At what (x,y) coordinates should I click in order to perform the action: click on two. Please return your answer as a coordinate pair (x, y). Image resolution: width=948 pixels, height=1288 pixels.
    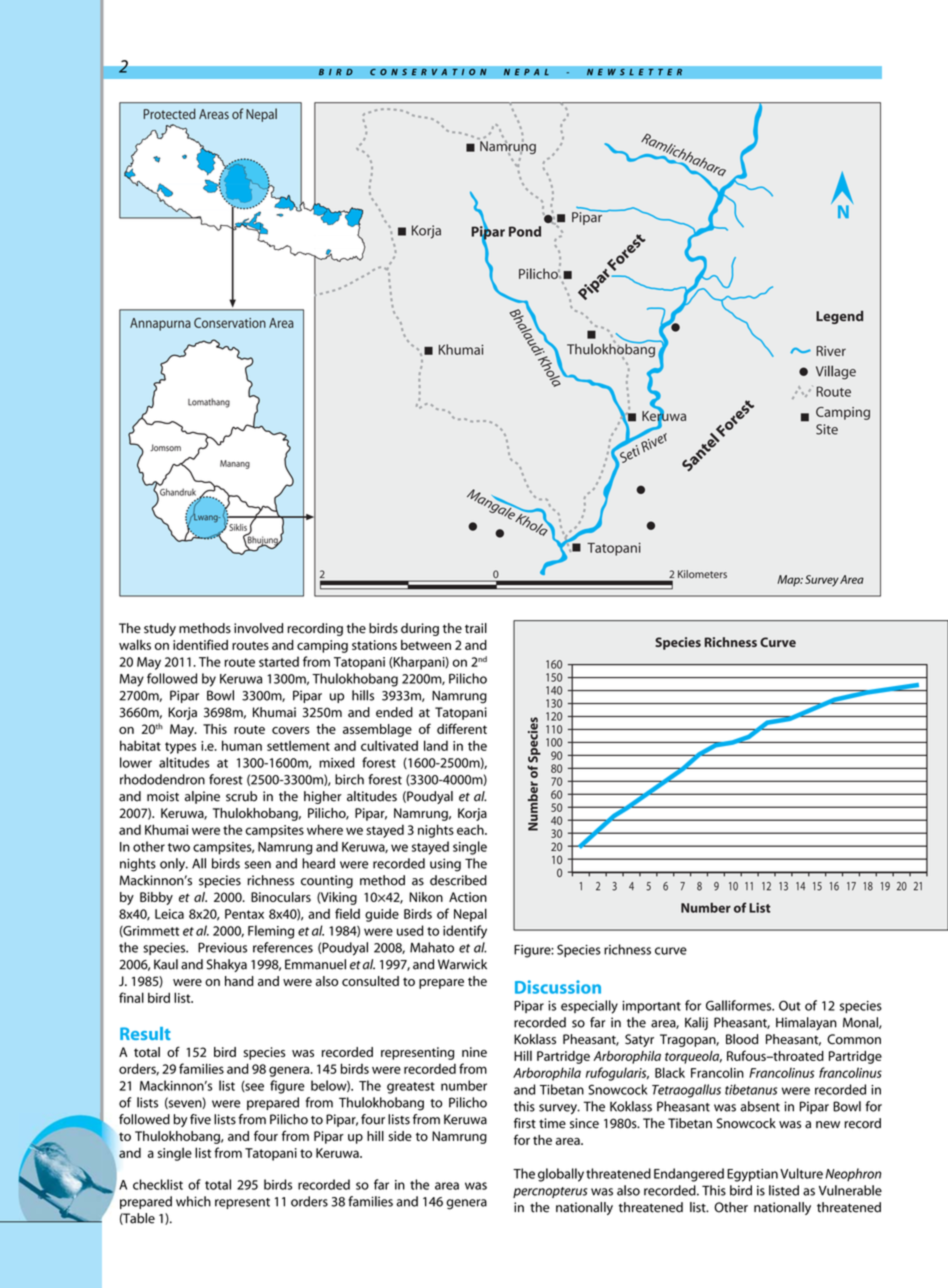
    Looking at the image, I should click on (179, 847).
